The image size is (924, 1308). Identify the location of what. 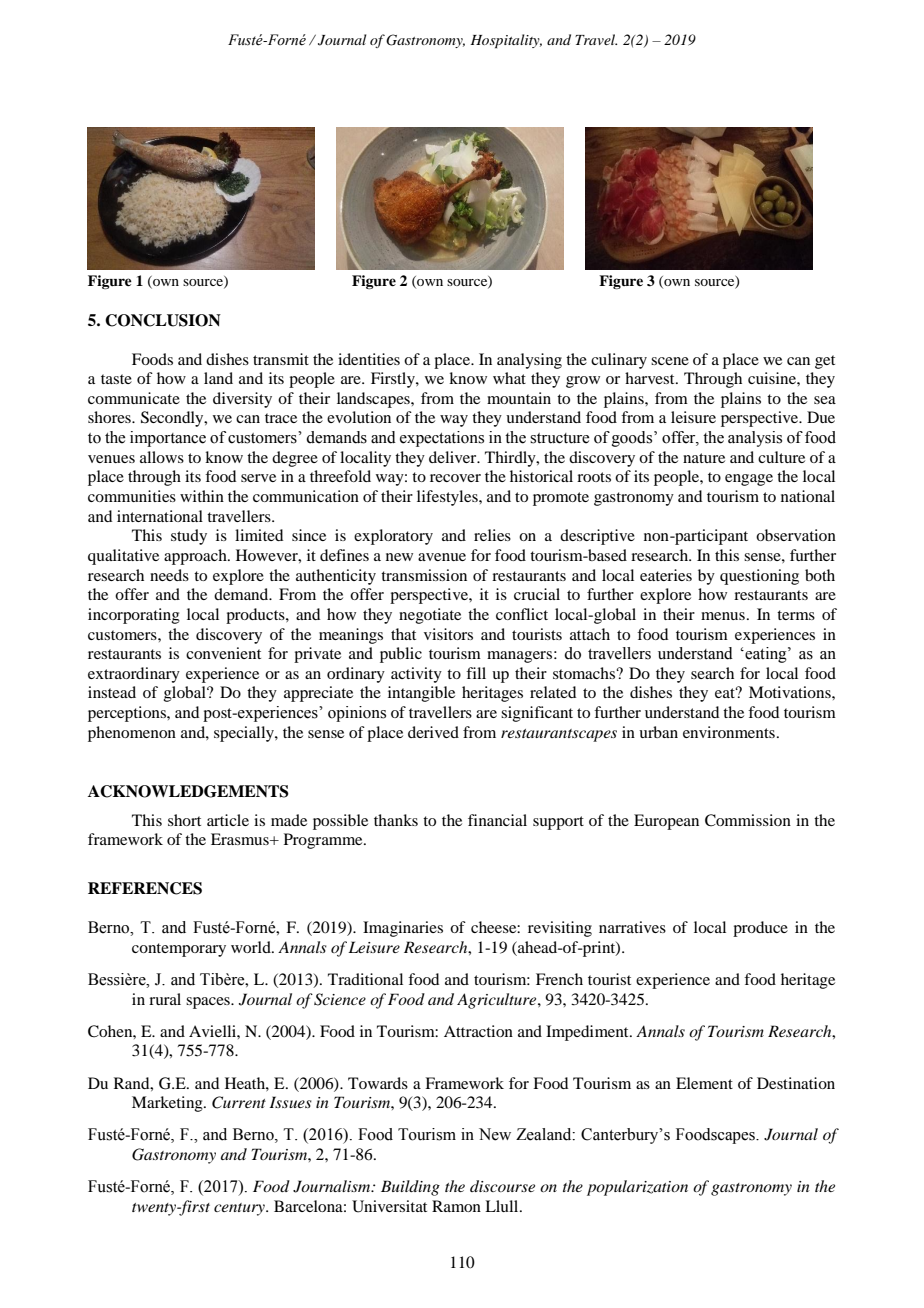
(509, 378).
